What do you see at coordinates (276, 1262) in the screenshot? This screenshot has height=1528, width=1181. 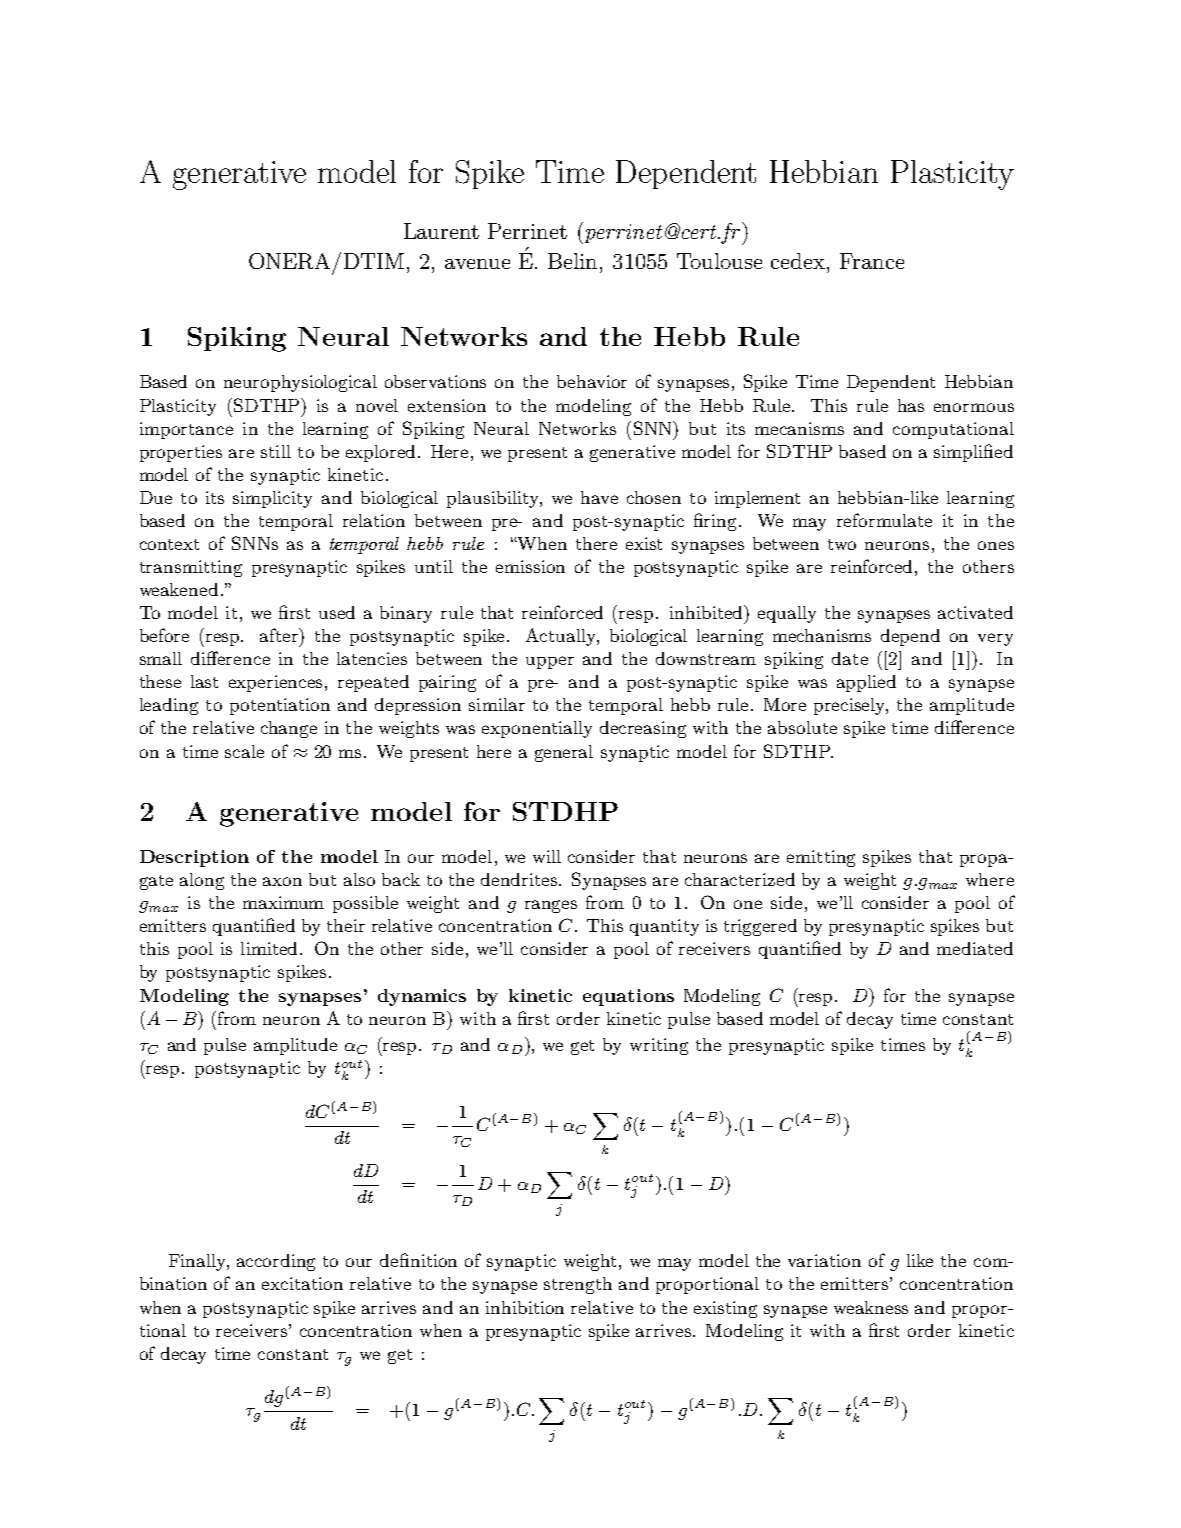 I see `according` at bounding box center [276, 1262].
